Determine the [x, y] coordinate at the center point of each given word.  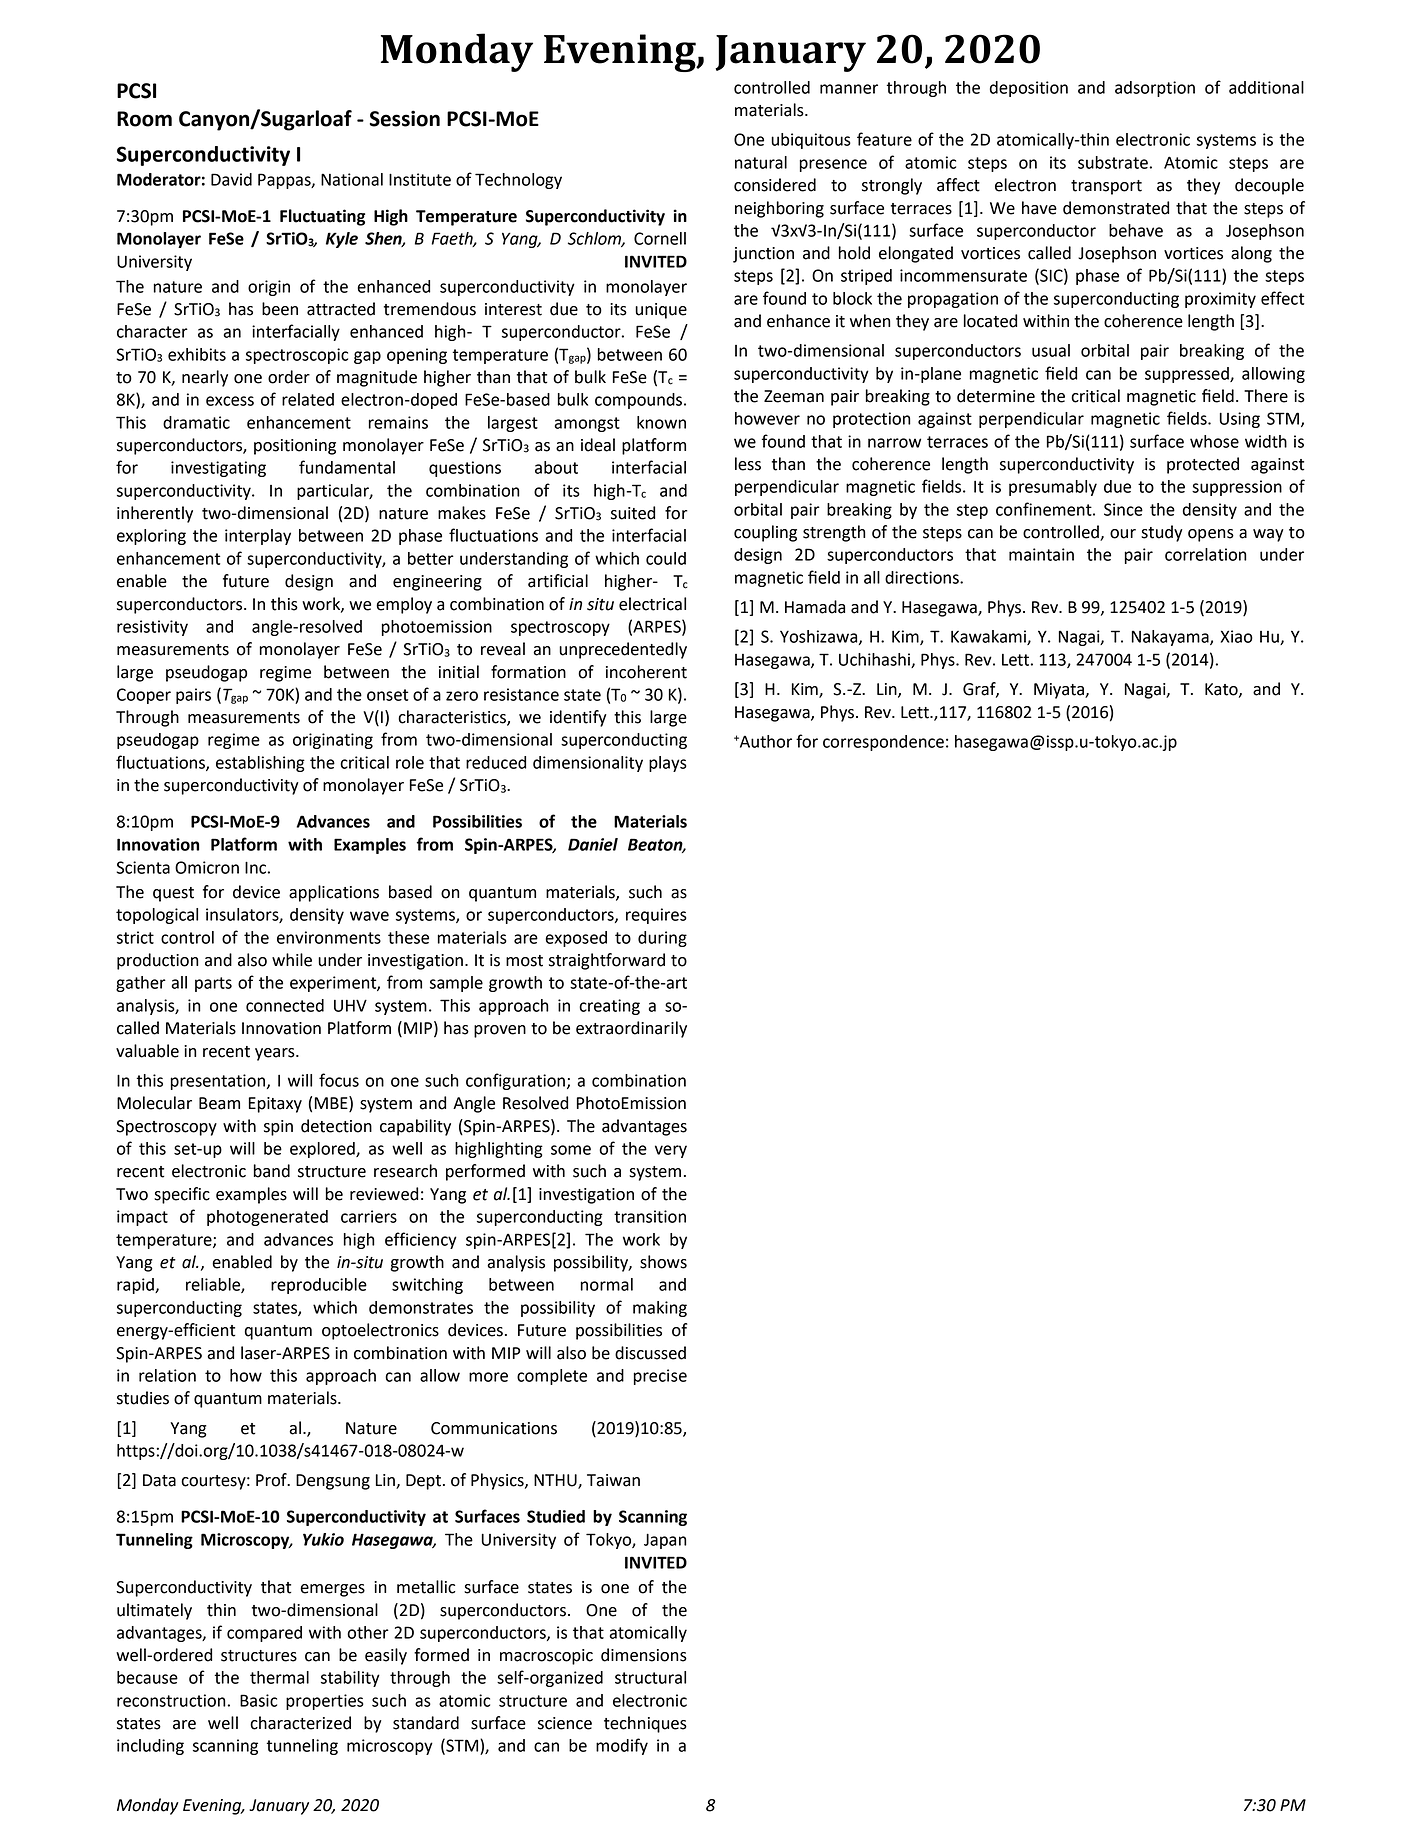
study [1162, 533]
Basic [258, 1700]
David [231, 179]
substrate [1113, 162]
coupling [765, 533]
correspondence [883, 743]
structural [650, 1677]
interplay [258, 537]
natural [761, 162]
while [292, 960]
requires [656, 916]
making [660, 1309]
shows [663, 1262]
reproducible [319, 1286]
